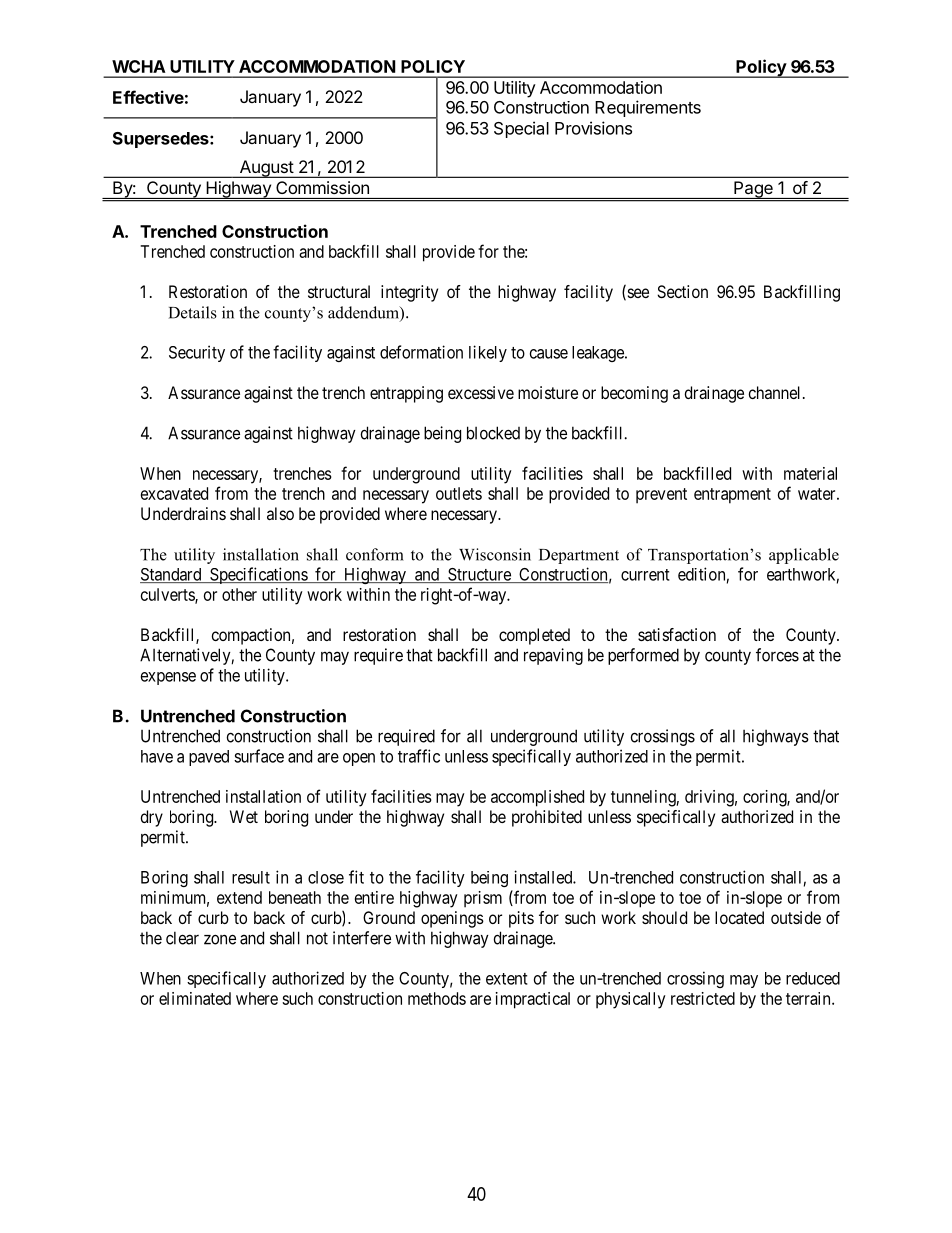 The height and width of the image is (1233, 952). I want to click on Section, so click(682, 291).
